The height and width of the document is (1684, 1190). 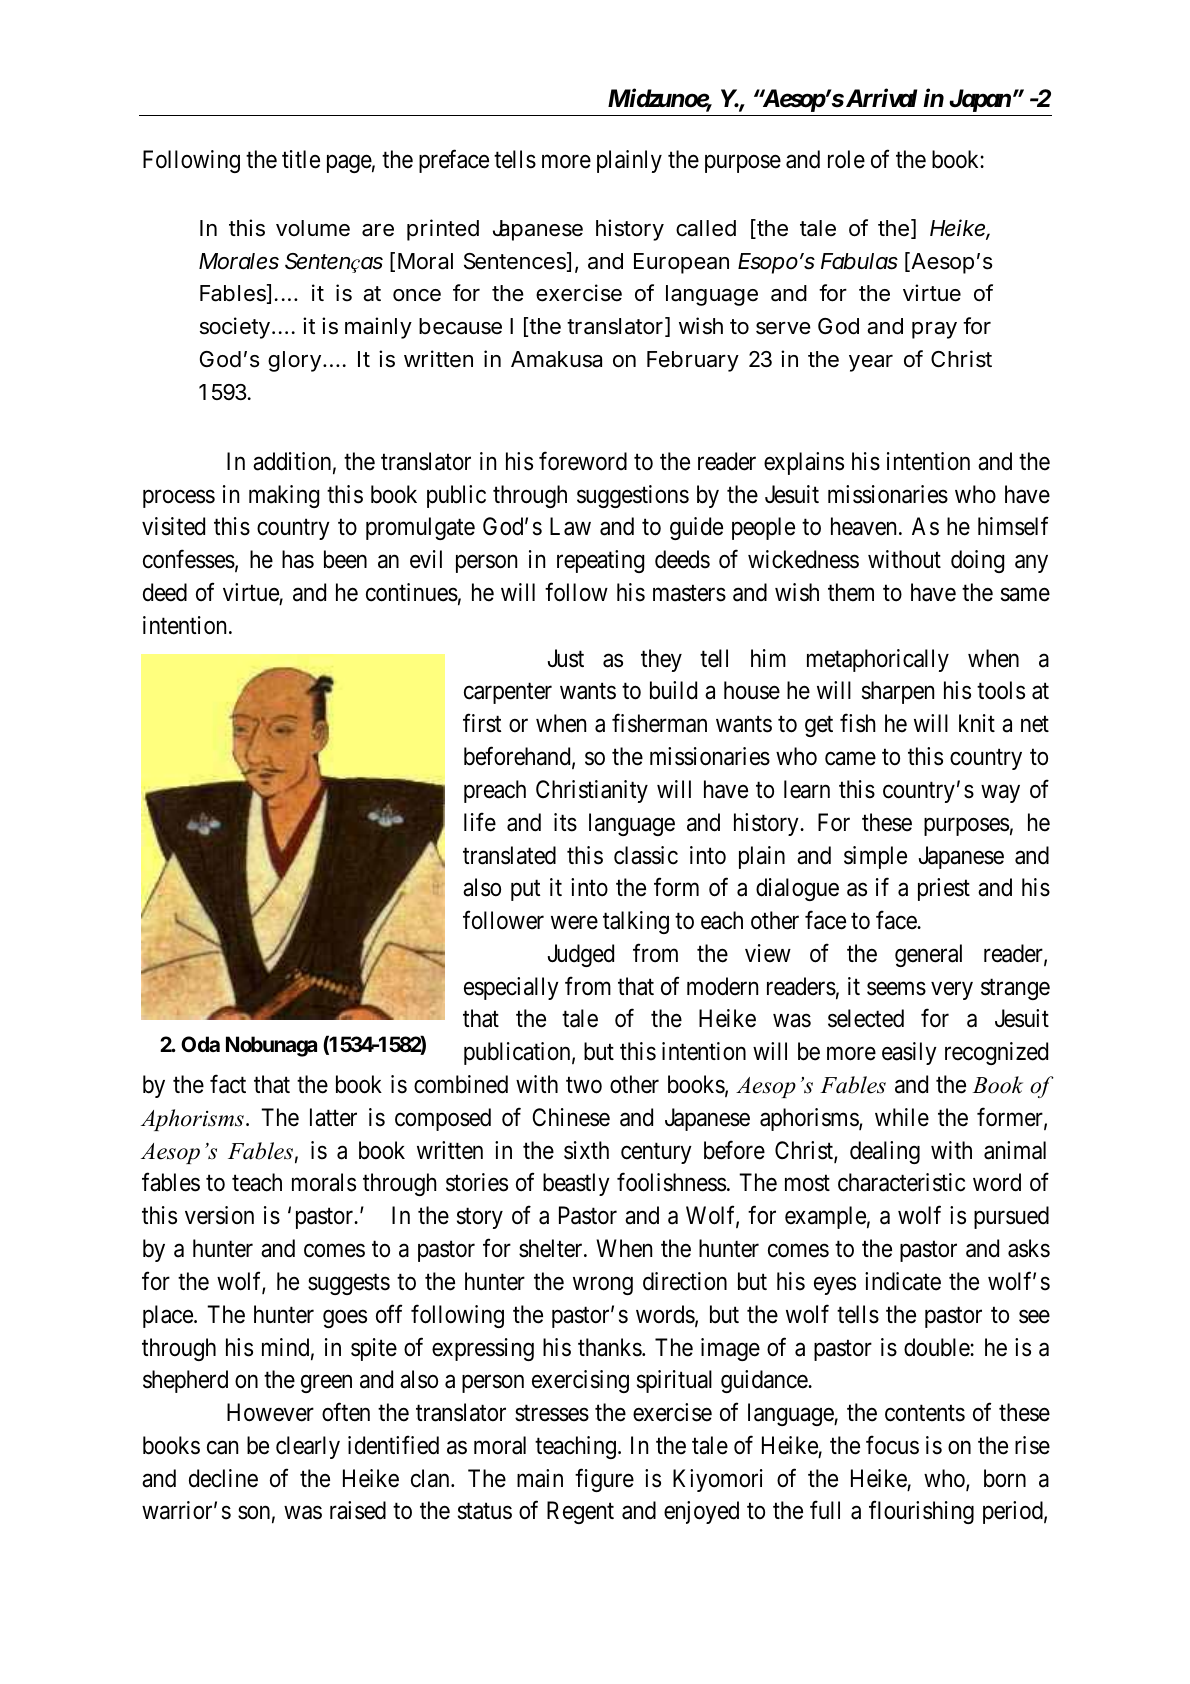 What do you see at coordinates (863, 526) in the document?
I see `heaven` at bounding box center [863, 526].
